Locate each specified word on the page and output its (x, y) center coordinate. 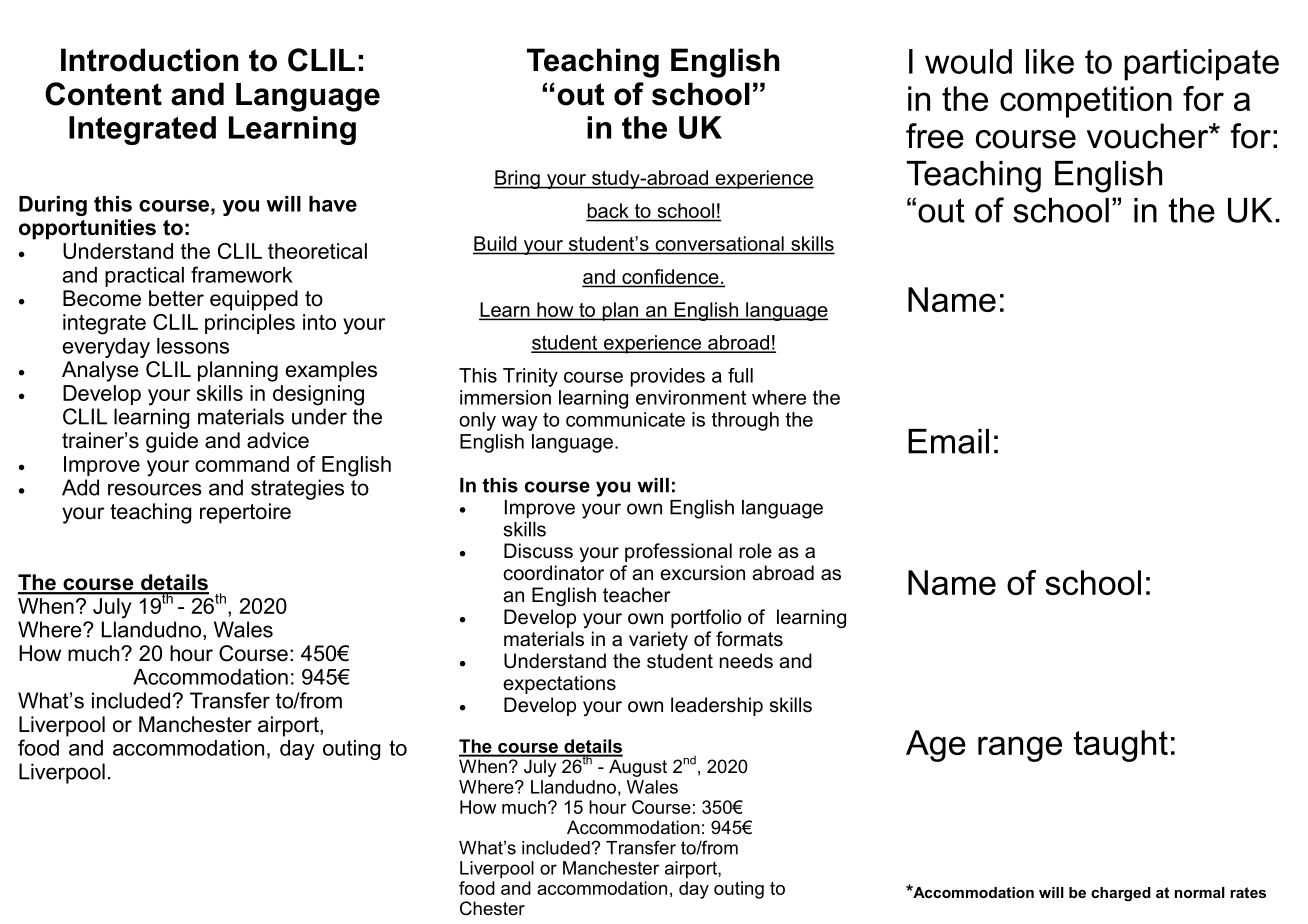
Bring (518, 179)
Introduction (149, 60)
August (638, 768)
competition (1086, 102)
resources (155, 489)
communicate (625, 419)
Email (948, 441)
